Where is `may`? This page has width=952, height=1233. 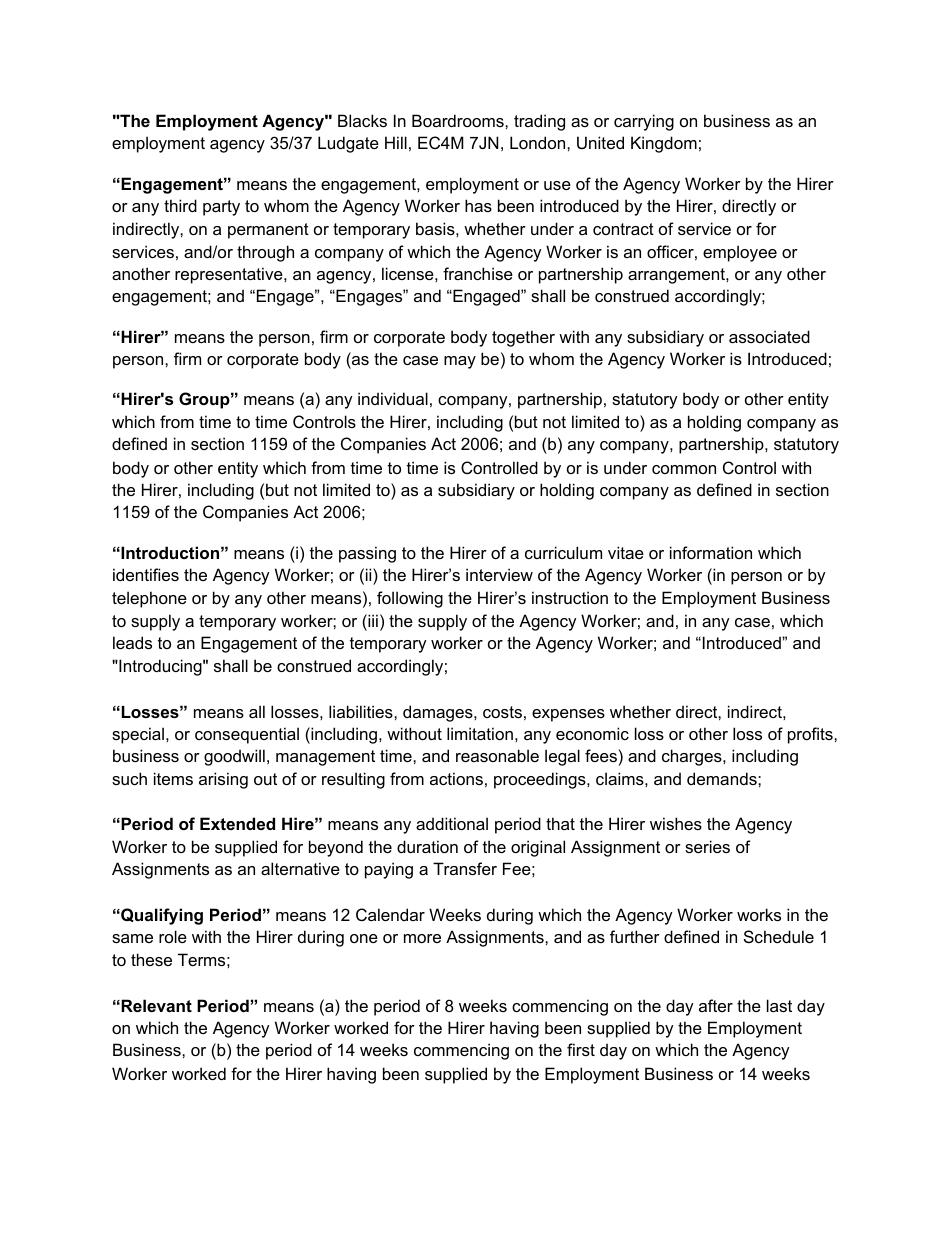 may is located at coordinates (460, 362).
